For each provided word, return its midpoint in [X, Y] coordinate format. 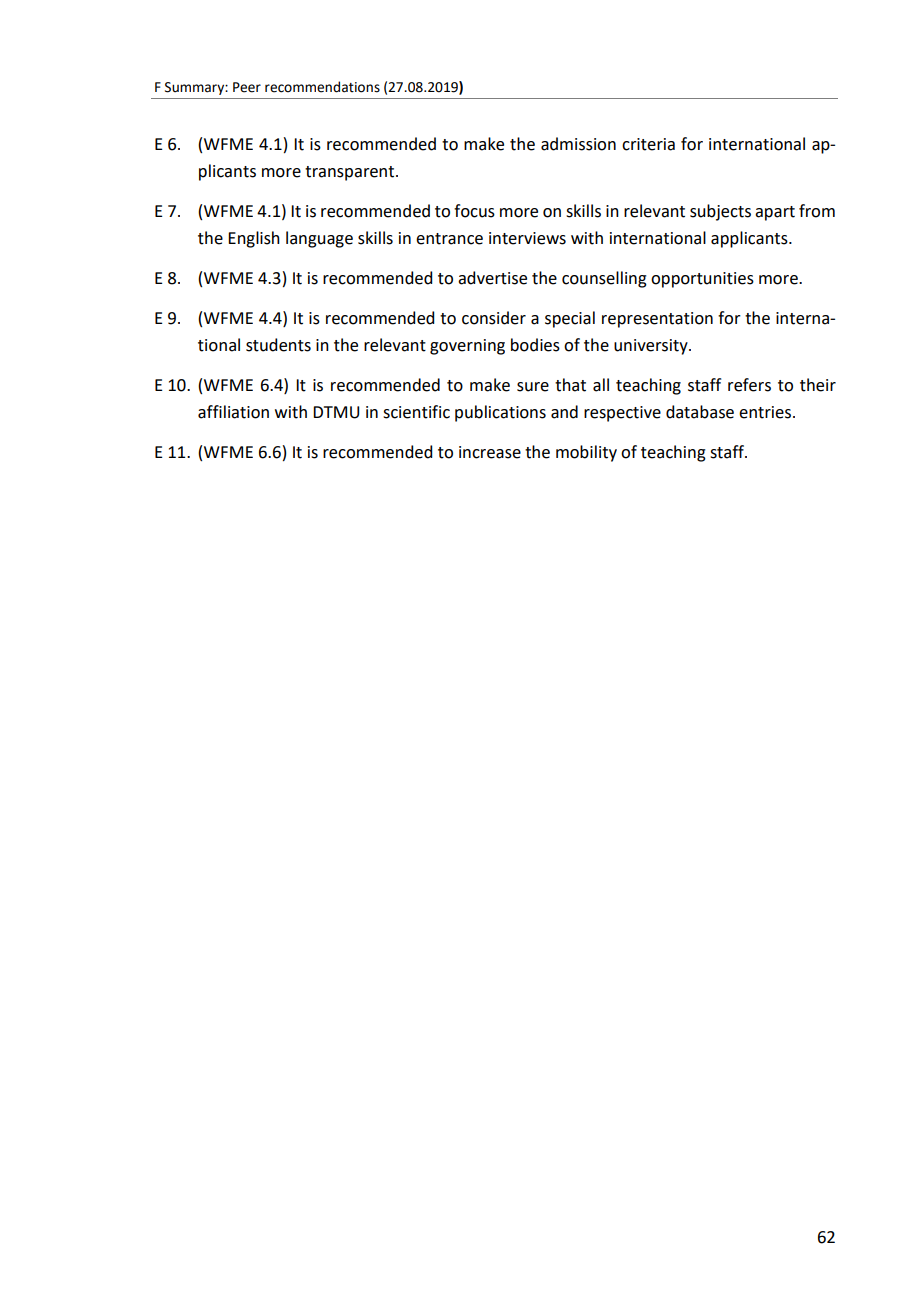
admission [578, 144]
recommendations [322, 87]
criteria [648, 144]
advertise [492, 278]
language [319, 239]
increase [490, 452]
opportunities [702, 280]
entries [766, 412]
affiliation [233, 412]
